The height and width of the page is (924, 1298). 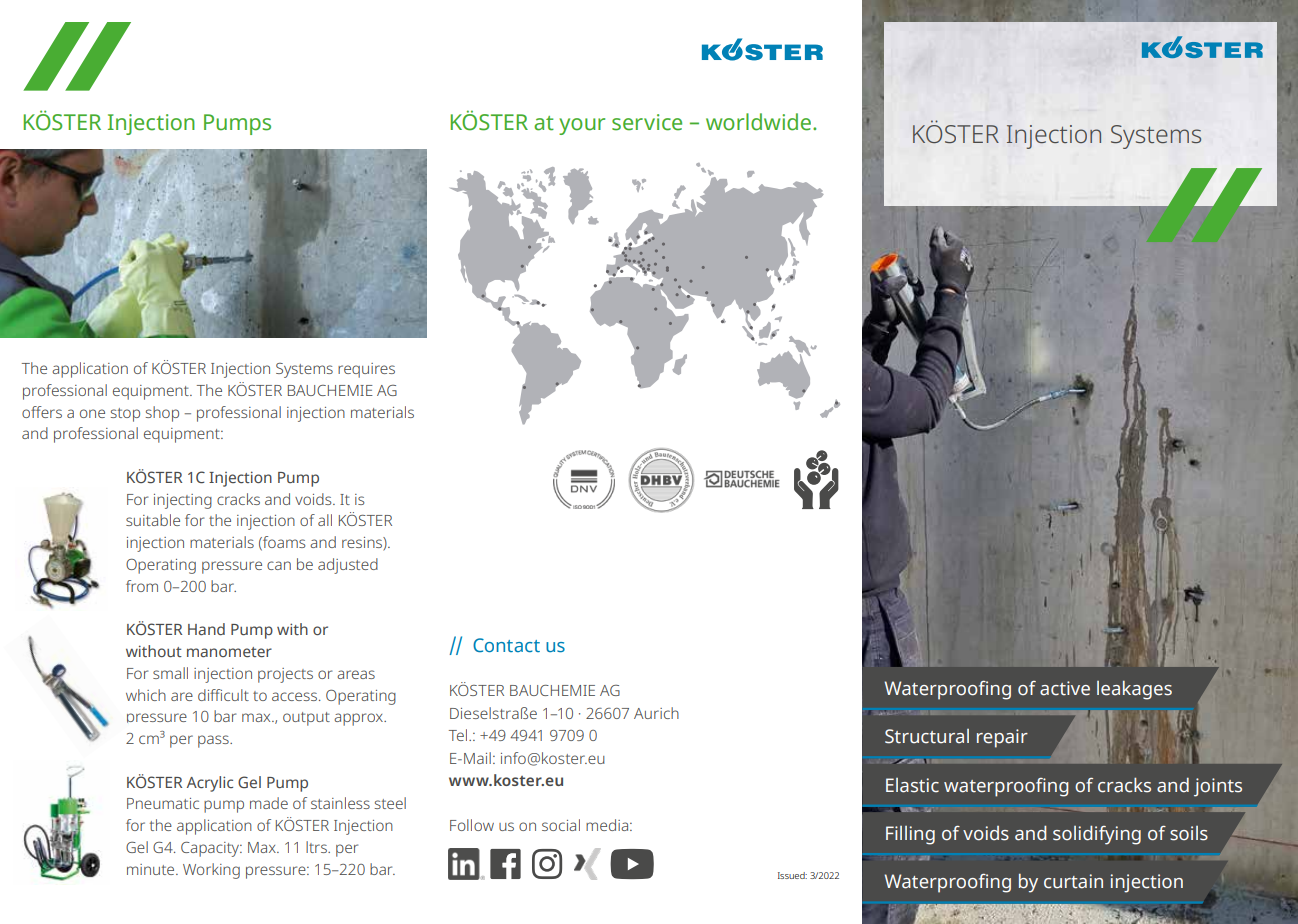 What do you see at coordinates (183, 501) in the page?
I see `injecting` at bounding box center [183, 501].
